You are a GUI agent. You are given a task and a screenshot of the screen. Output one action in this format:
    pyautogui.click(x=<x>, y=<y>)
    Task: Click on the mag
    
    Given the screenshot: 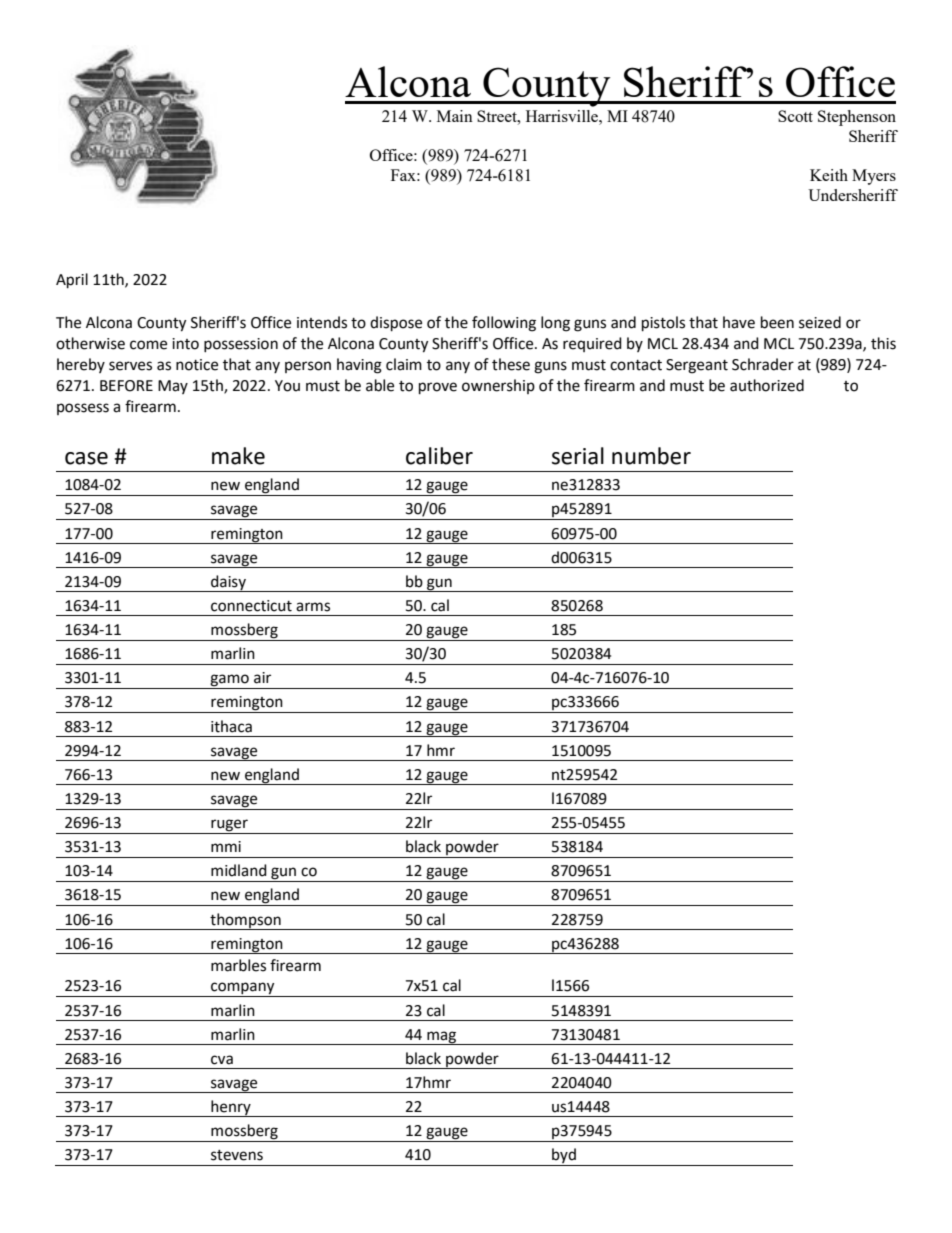 What is the action you would take?
    pyautogui.click(x=441, y=1038)
